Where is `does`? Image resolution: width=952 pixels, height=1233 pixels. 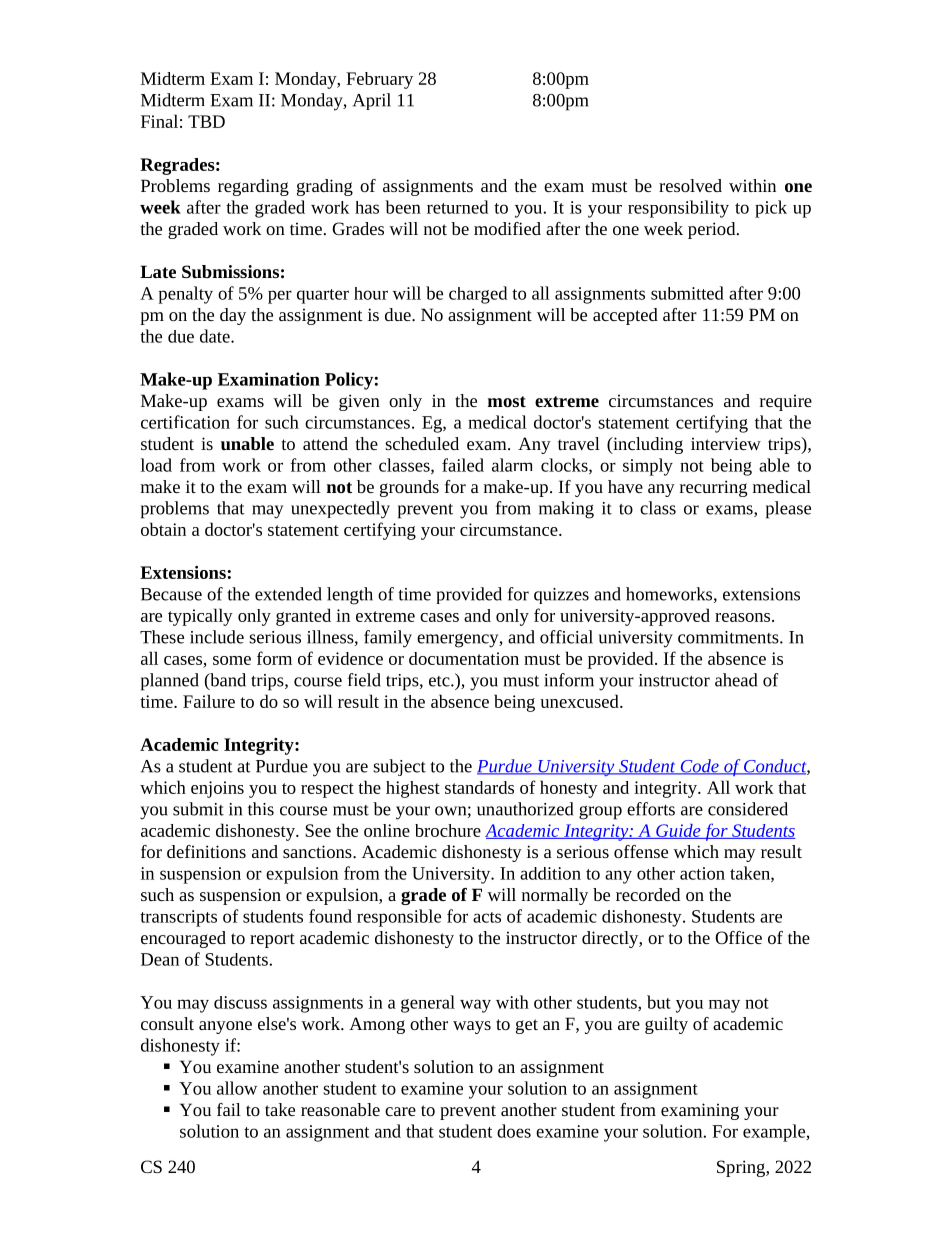 does is located at coordinates (514, 1131).
